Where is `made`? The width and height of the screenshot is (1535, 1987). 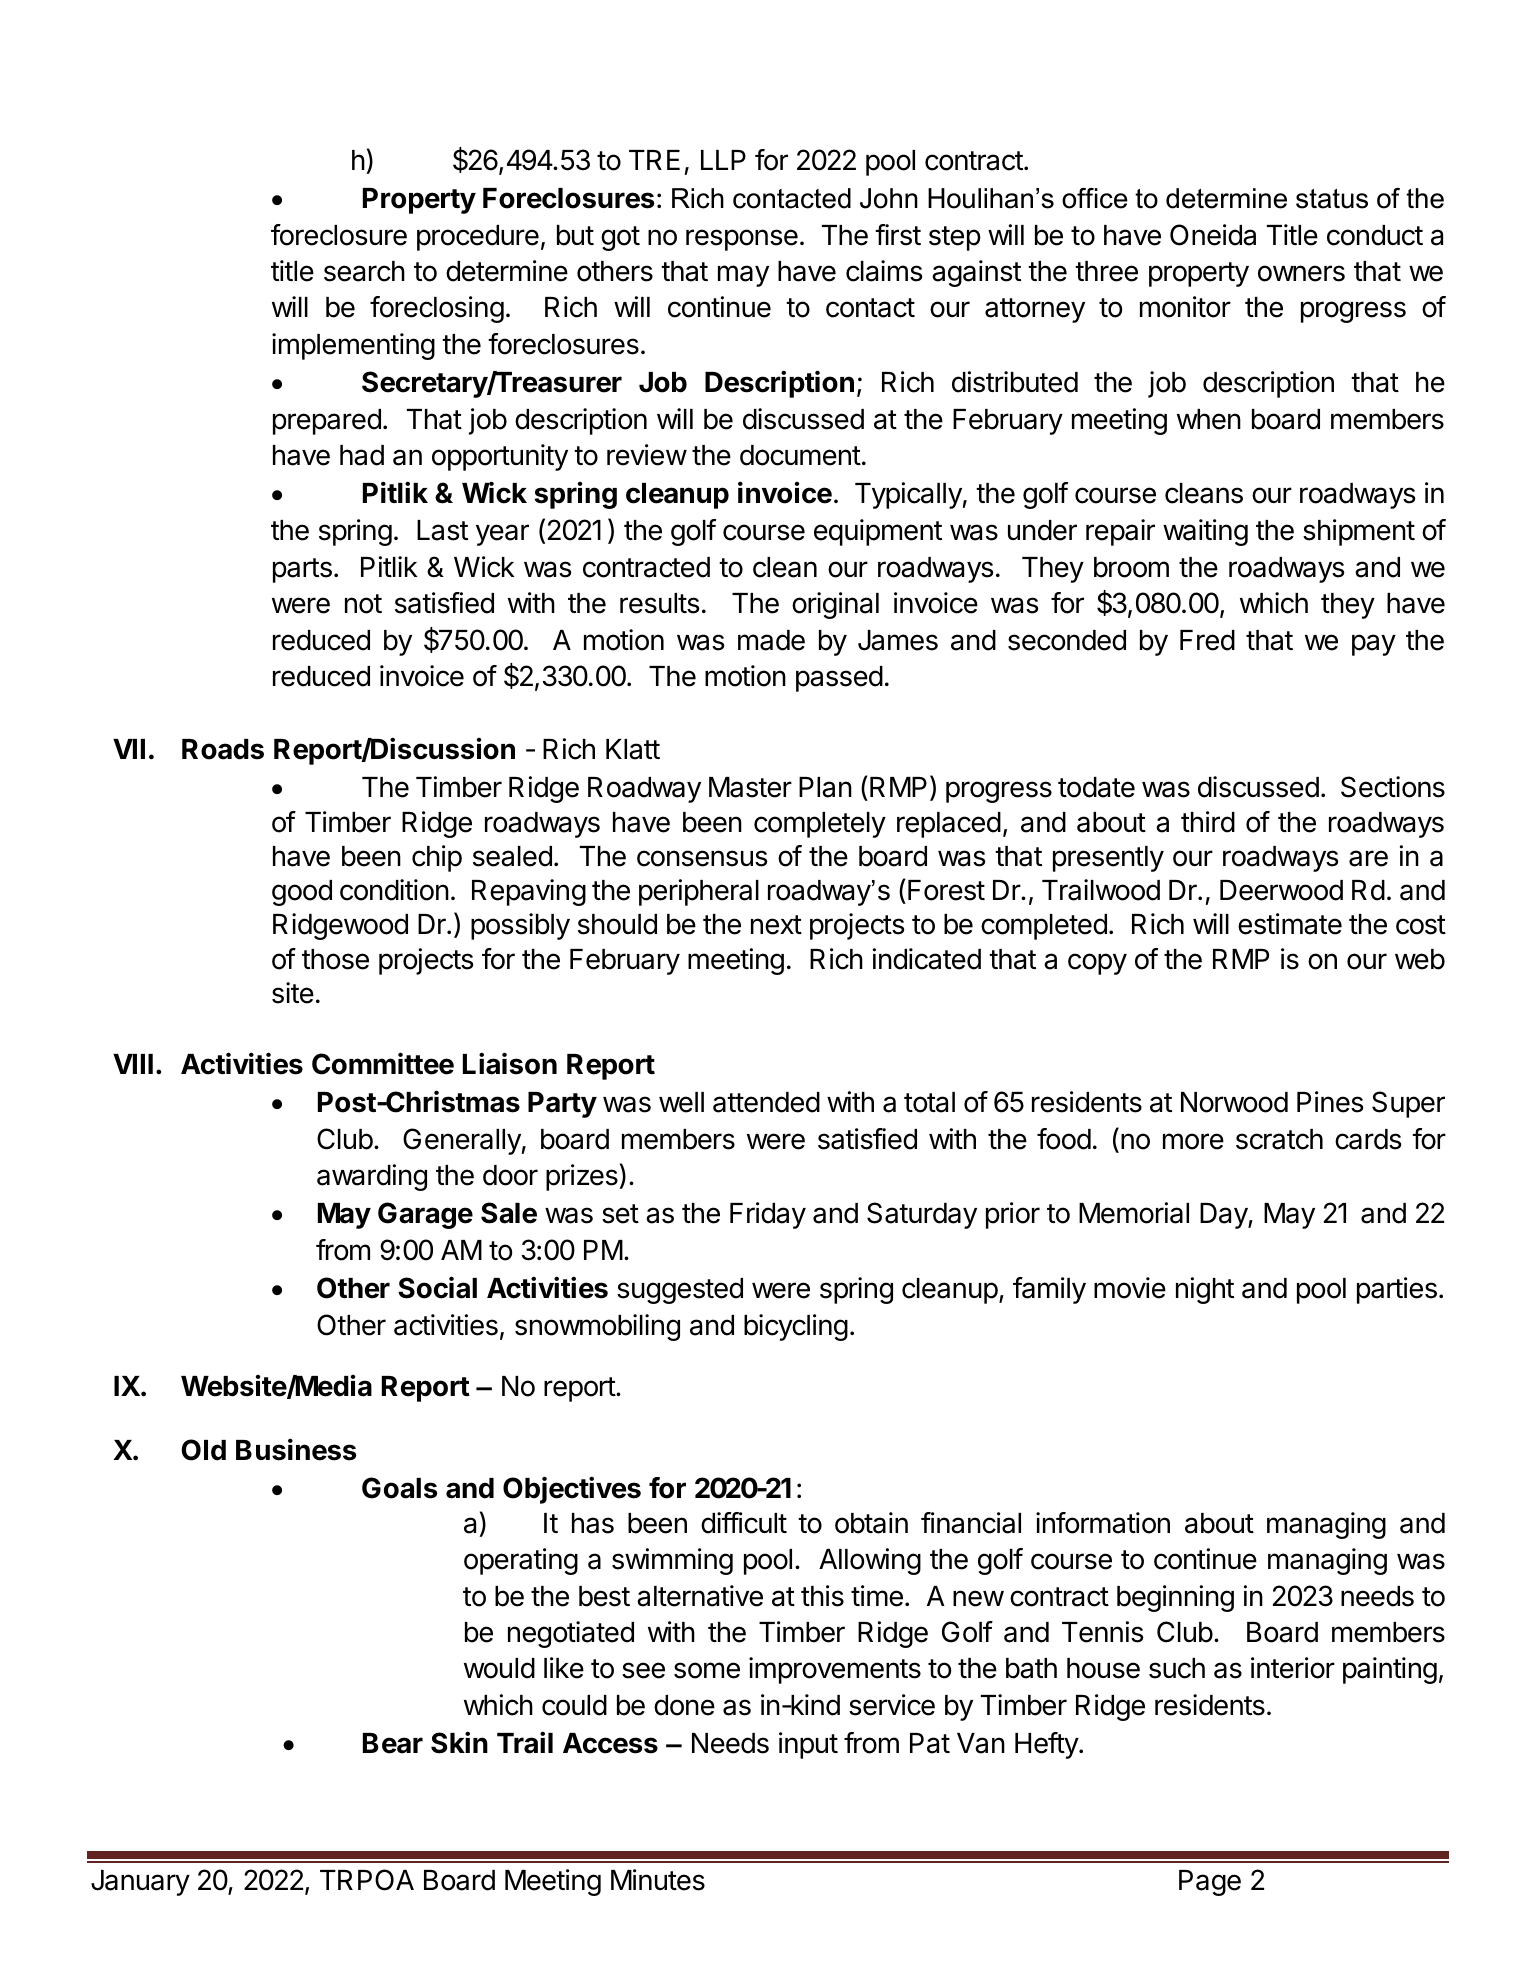 made is located at coordinates (771, 640).
